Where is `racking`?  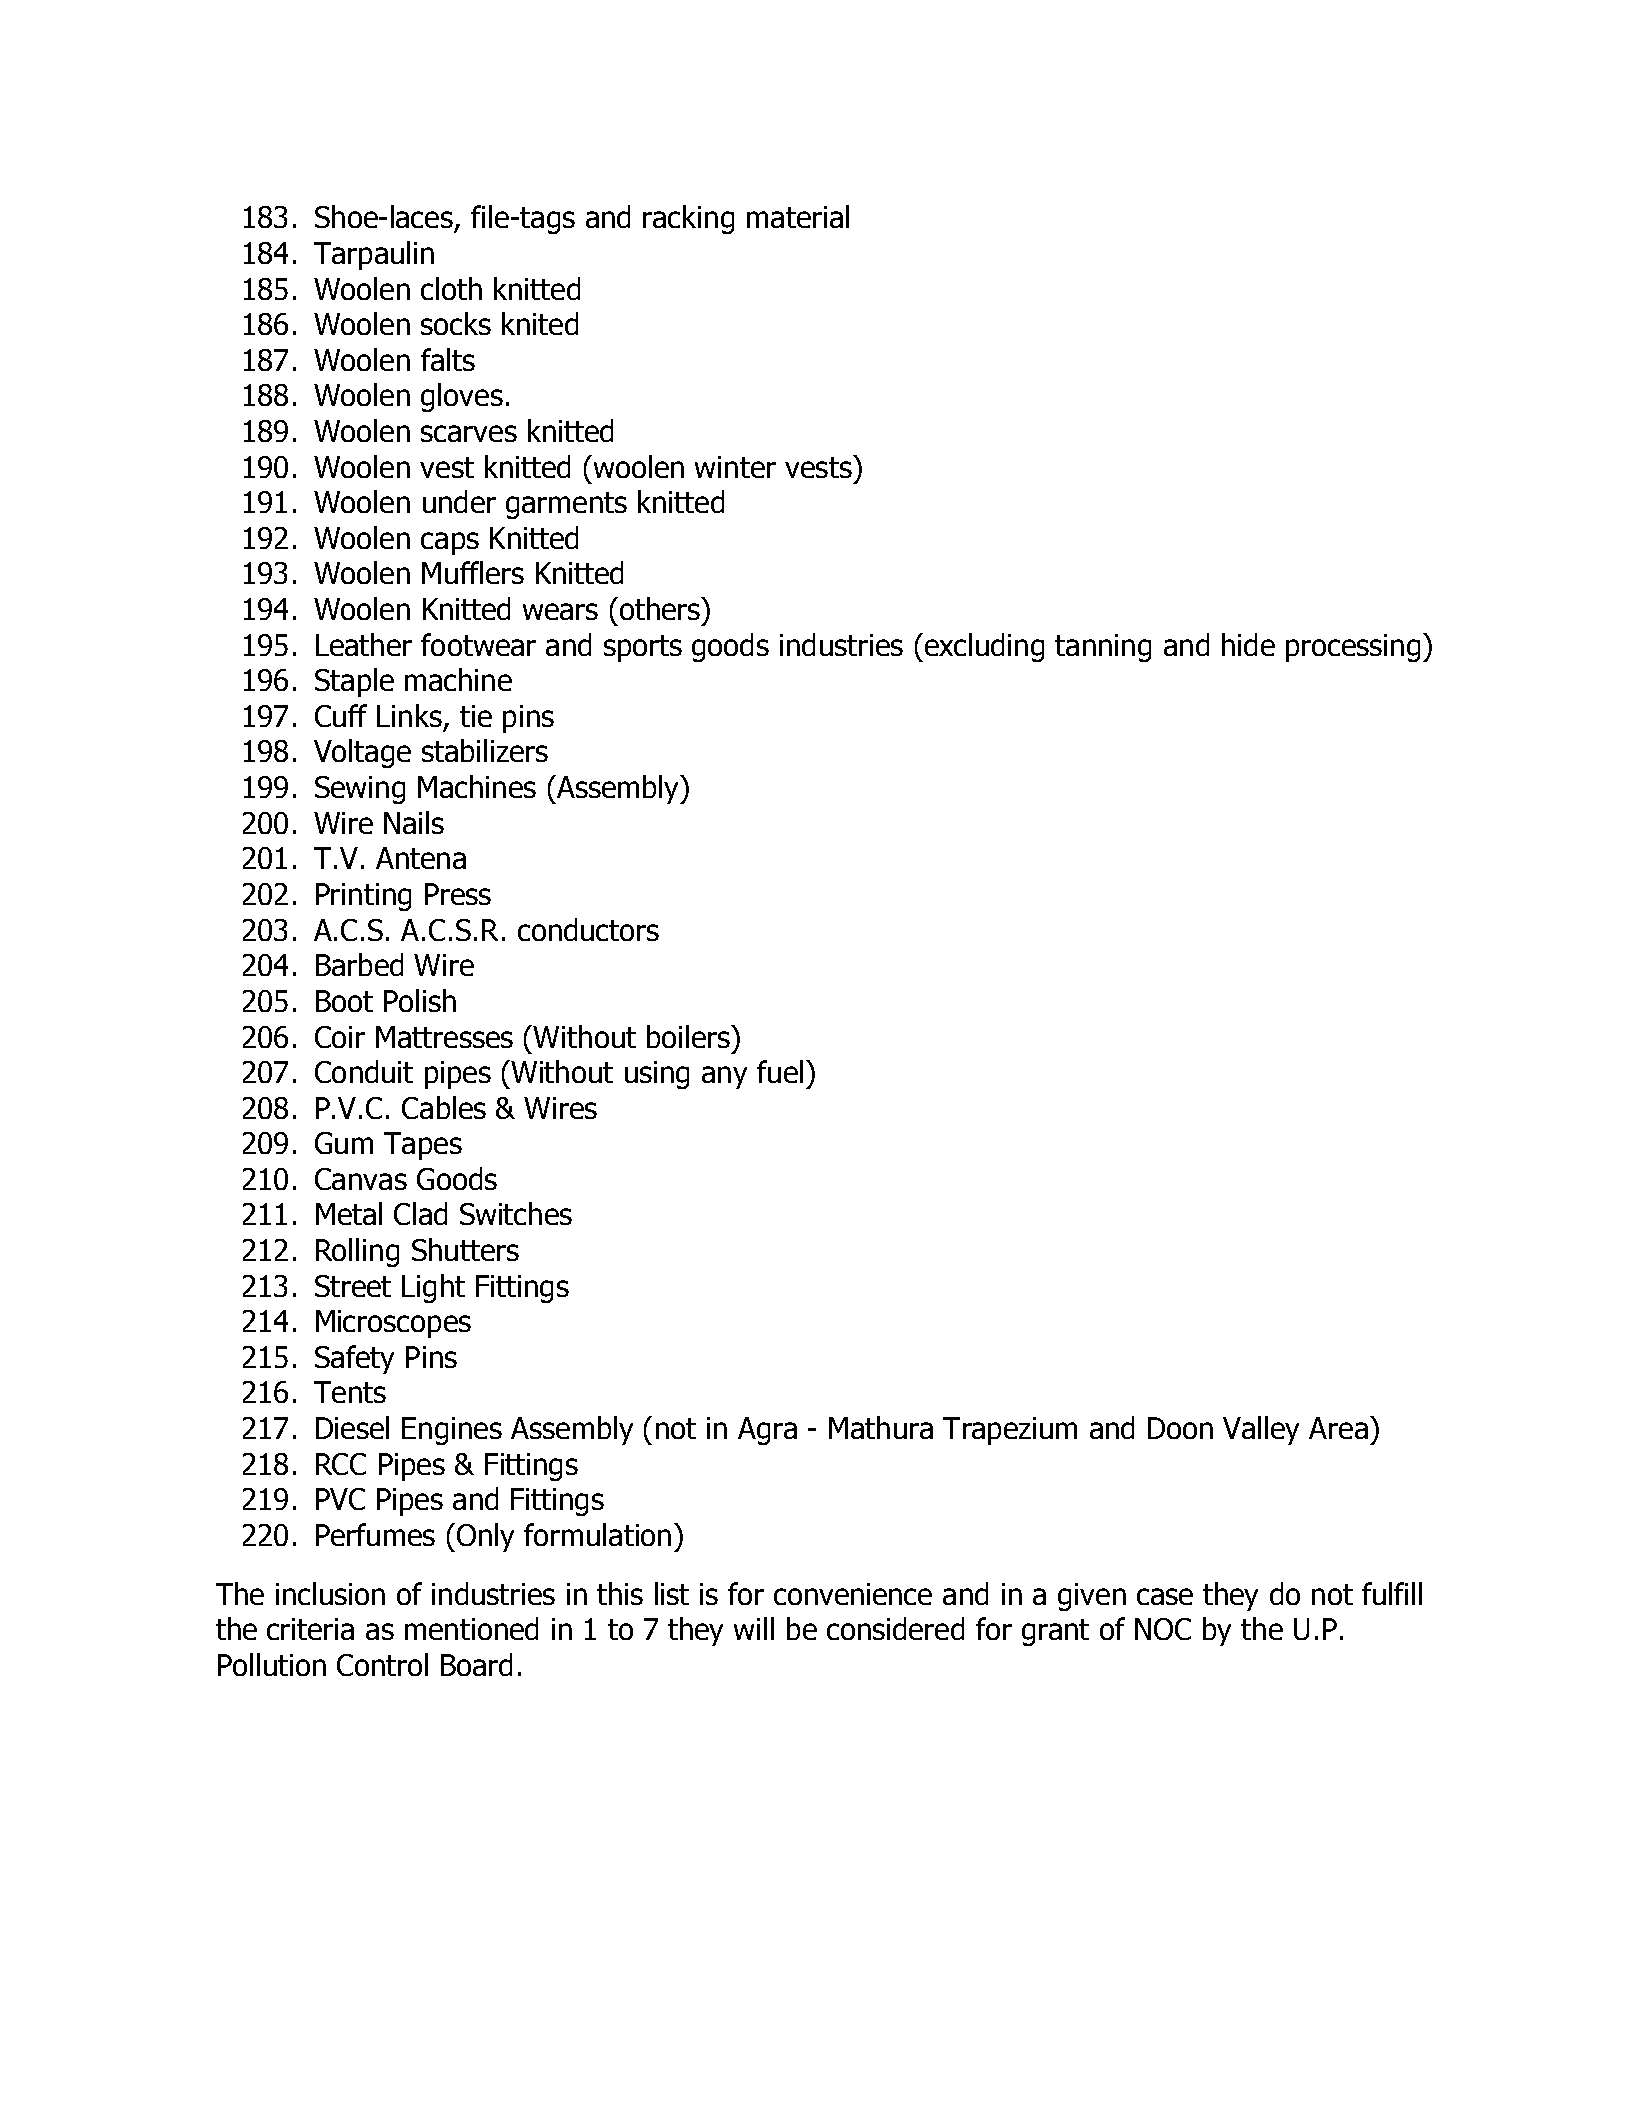 racking is located at coordinates (688, 219).
